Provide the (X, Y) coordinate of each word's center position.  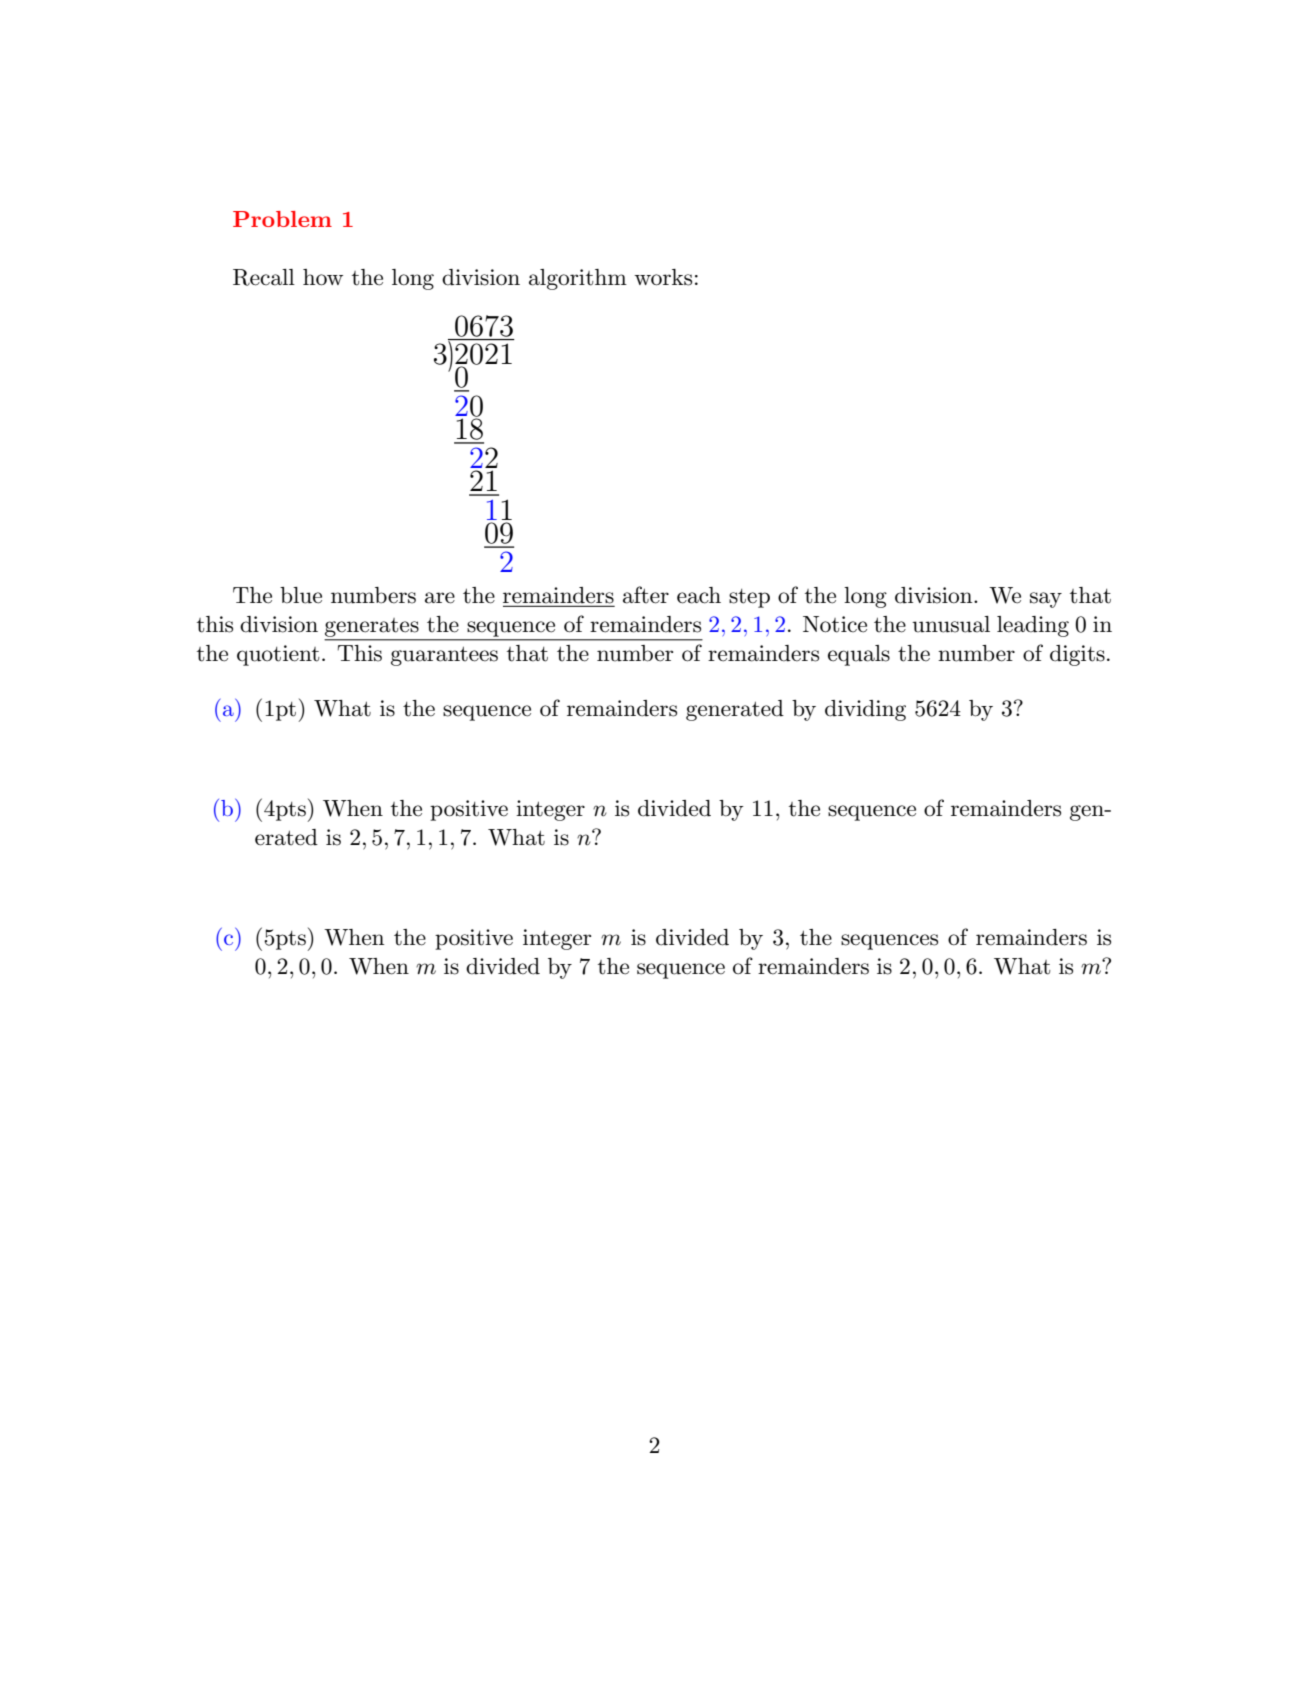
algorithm (578, 279)
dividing (865, 710)
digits (1077, 655)
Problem (282, 219)
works (663, 277)
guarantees (444, 656)
